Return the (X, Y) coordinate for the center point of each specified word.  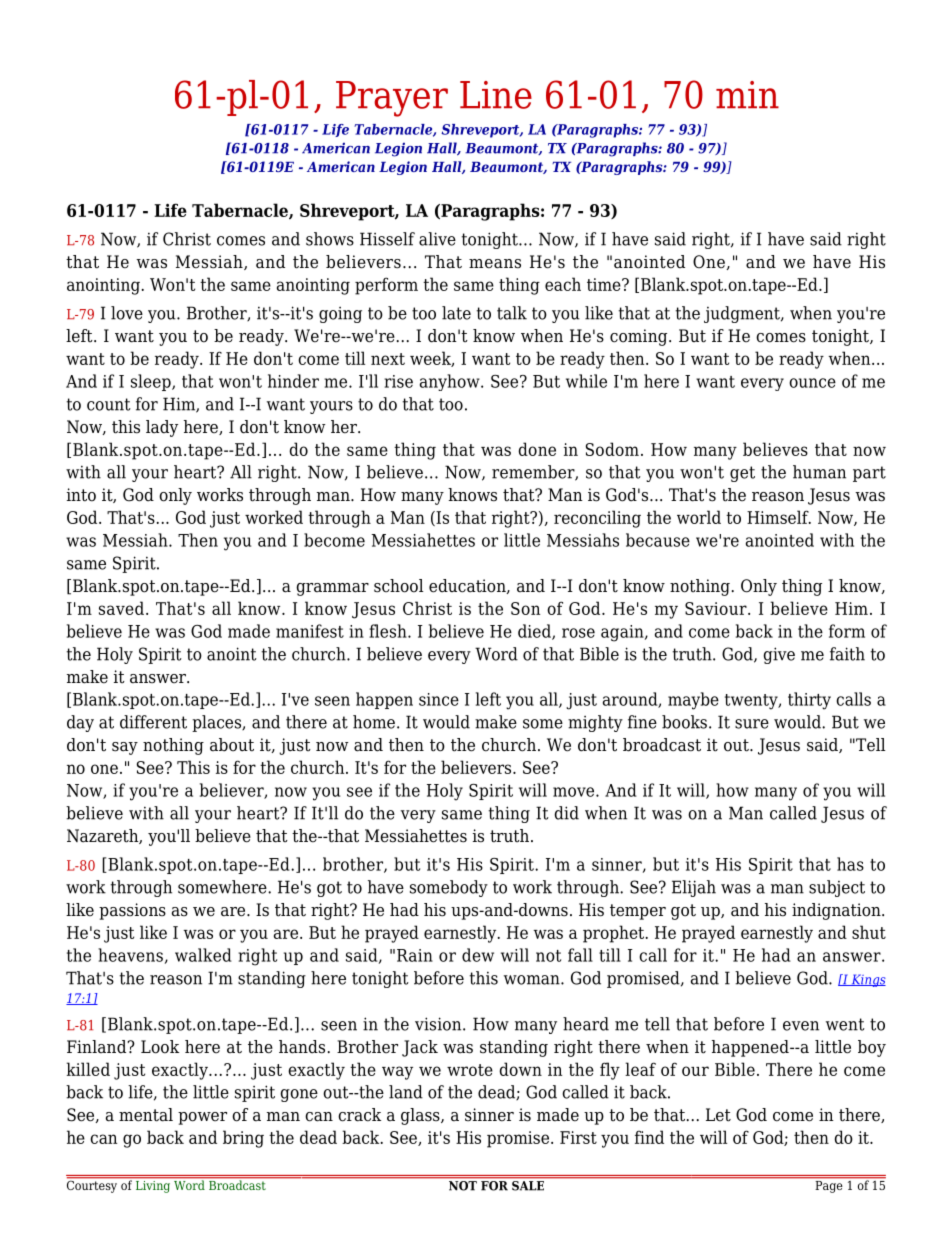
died (535, 632)
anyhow (451, 382)
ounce (812, 383)
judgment (743, 314)
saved (121, 608)
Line (496, 95)
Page (829, 1185)
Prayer (392, 99)
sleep (152, 382)
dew (478, 955)
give (779, 655)
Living (153, 1185)
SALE (528, 1184)
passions (132, 911)
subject (837, 888)
